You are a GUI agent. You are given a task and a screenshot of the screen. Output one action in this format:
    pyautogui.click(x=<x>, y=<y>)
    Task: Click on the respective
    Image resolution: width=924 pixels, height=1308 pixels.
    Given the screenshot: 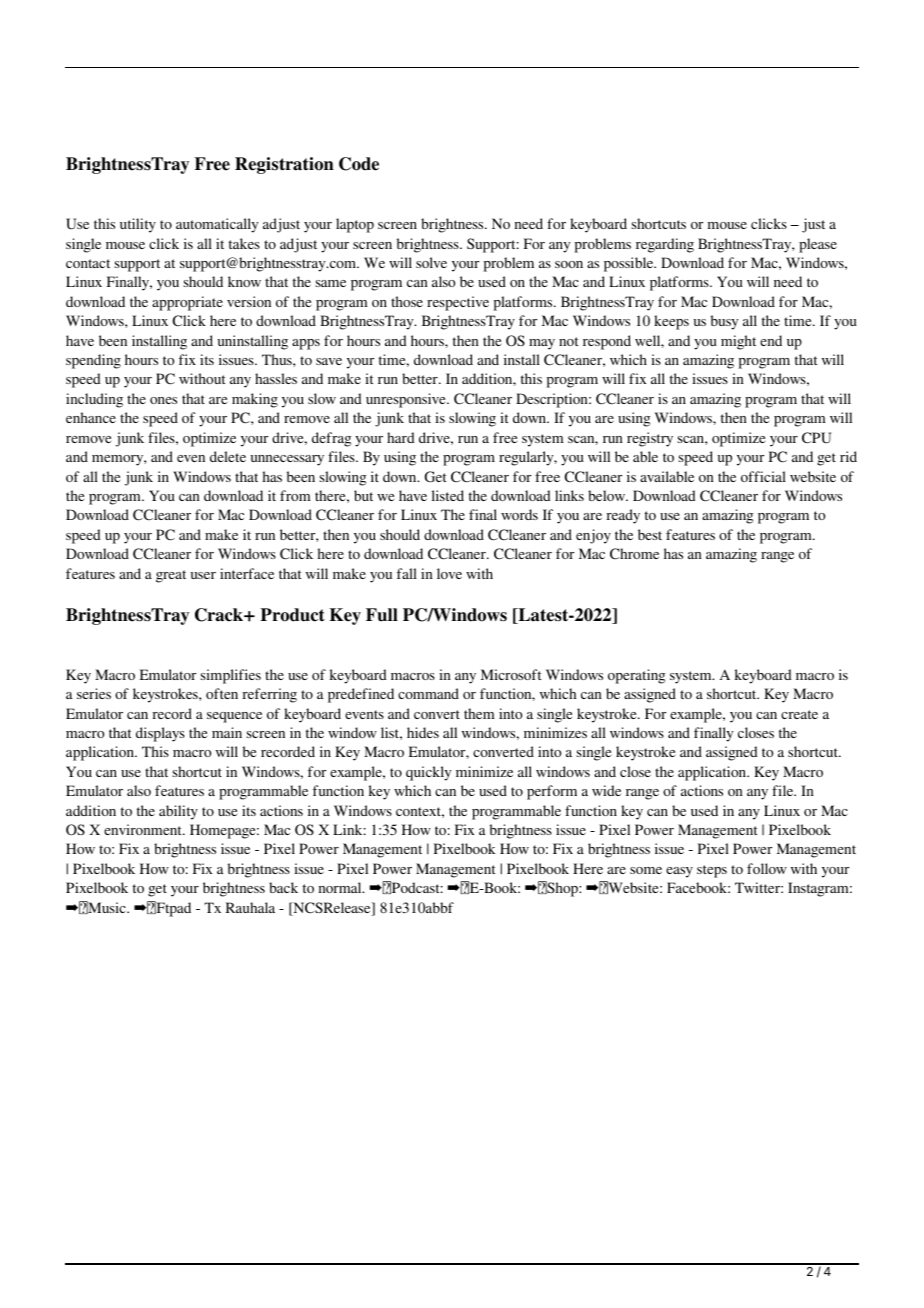 What is the action you would take?
    pyautogui.click(x=458, y=303)
